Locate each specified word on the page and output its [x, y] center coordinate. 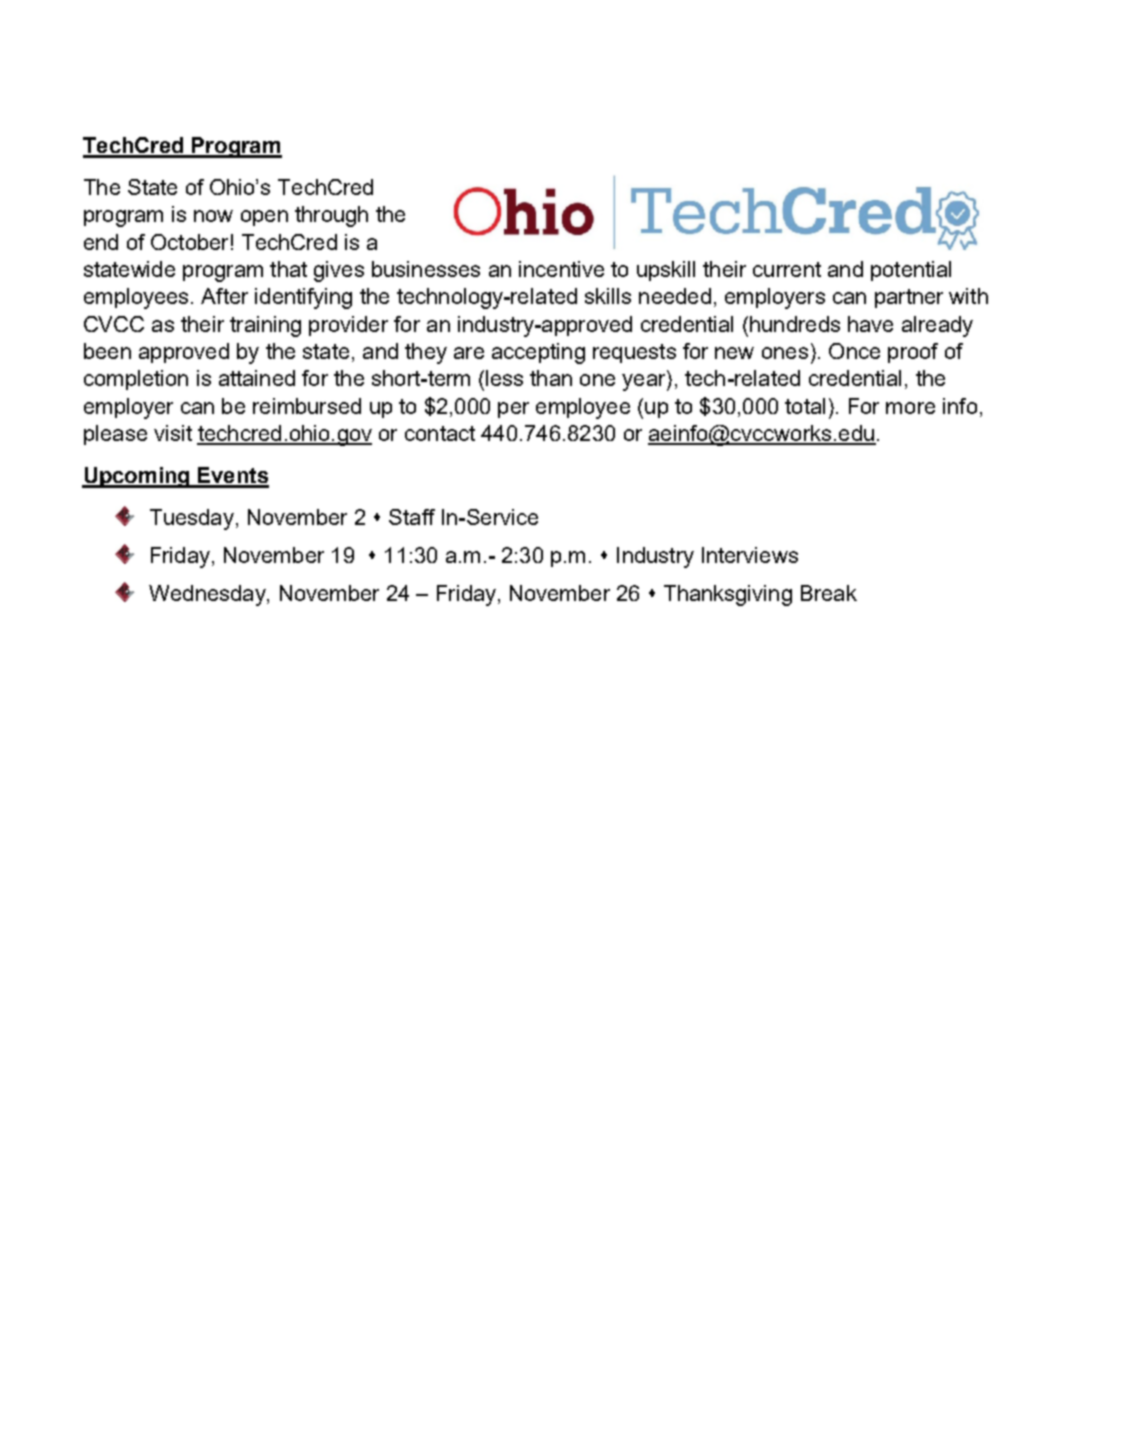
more [910, 408]
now [213, 216]
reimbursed [307, 406]
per [513, 410]
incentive [561, 269]
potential [911, 271]
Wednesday [208, 595]
